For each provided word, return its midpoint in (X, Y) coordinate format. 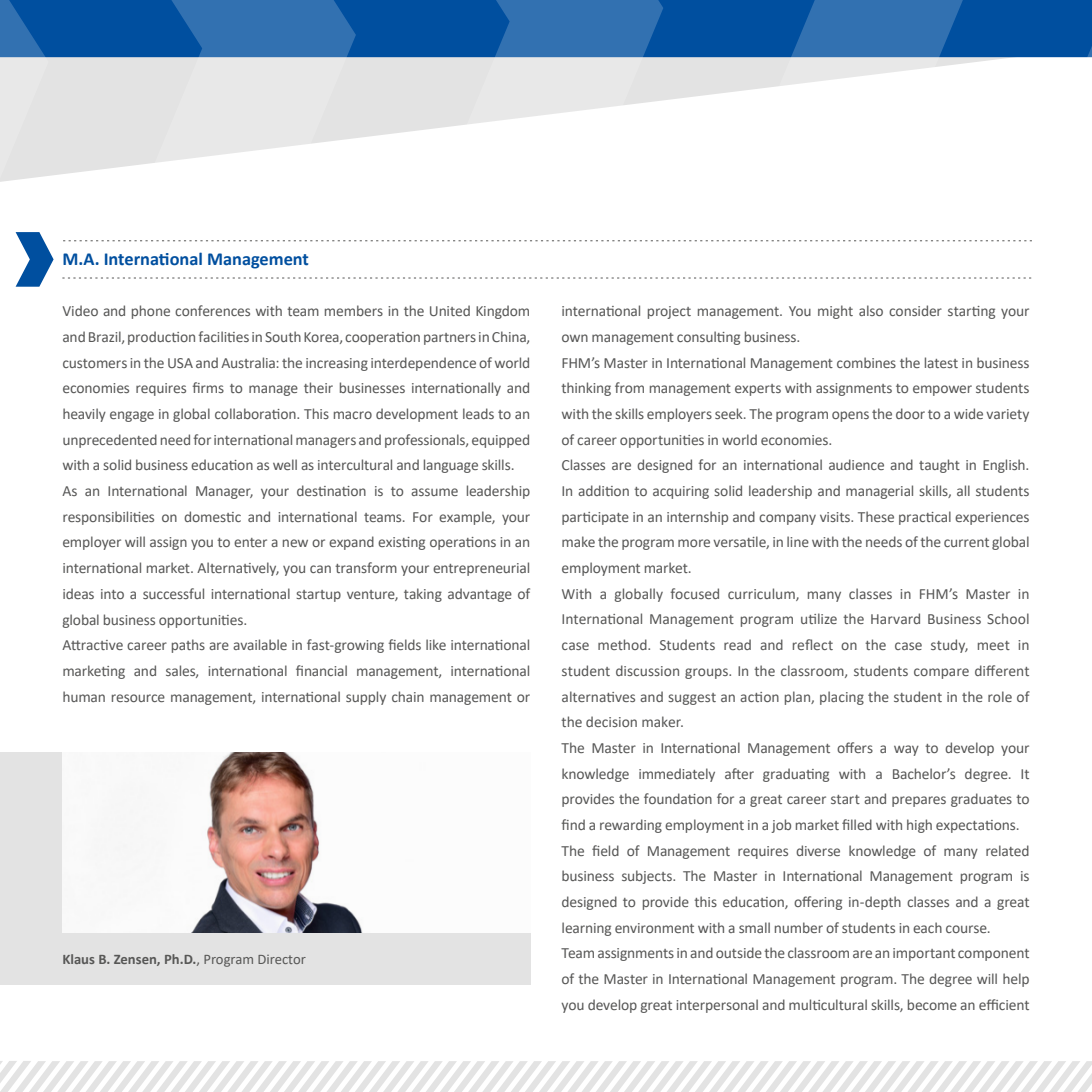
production (161, 338)
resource (138, 698)
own (575, 338)
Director (282, 959)
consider (915, 310)
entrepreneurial (481, 569)
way (906, 750)
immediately (677, 775)
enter (250, 542)
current (966, 542)
